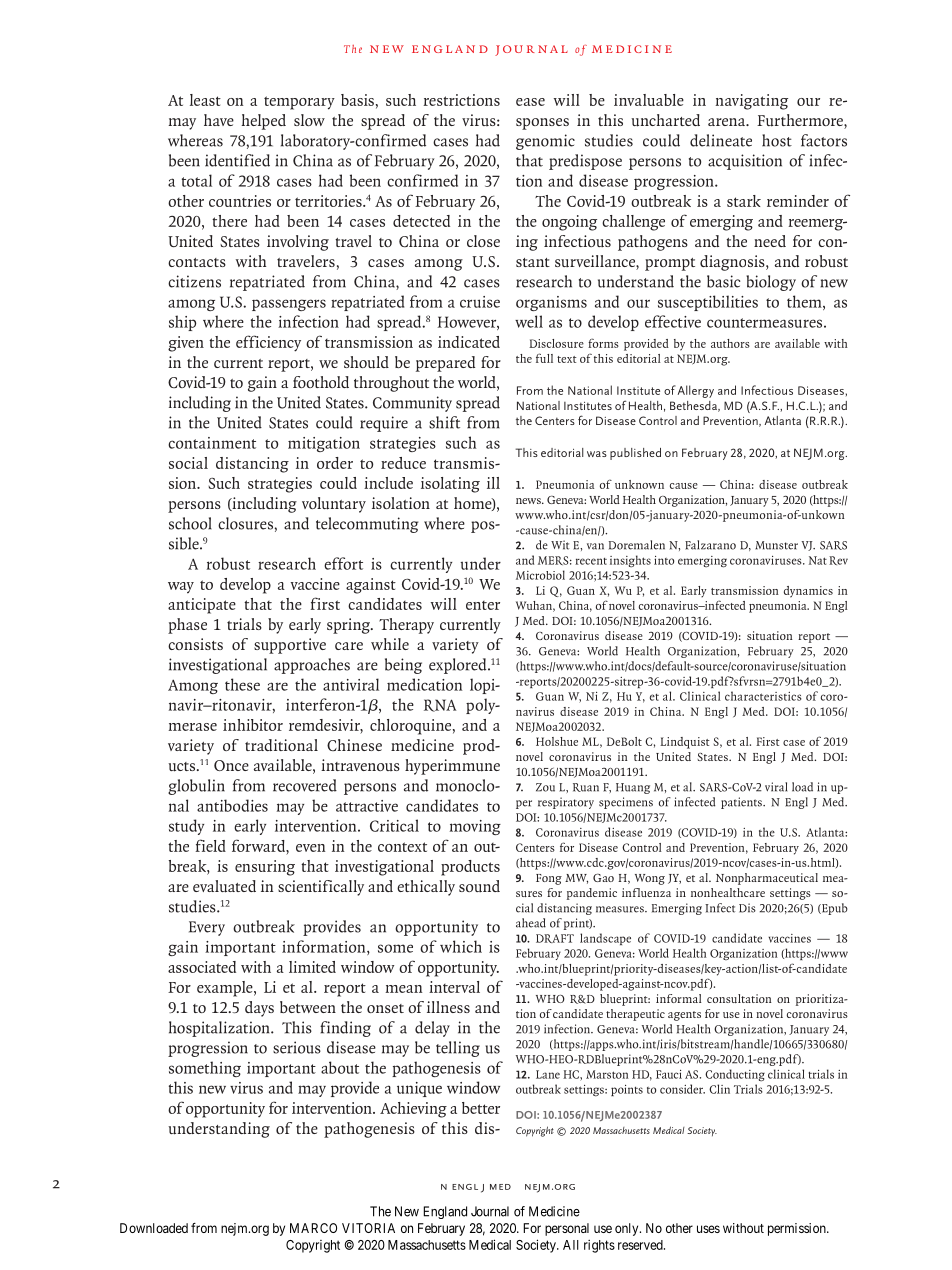 This screenshot has height=1270, width=952. I want to click on these, so click(242, 684).
